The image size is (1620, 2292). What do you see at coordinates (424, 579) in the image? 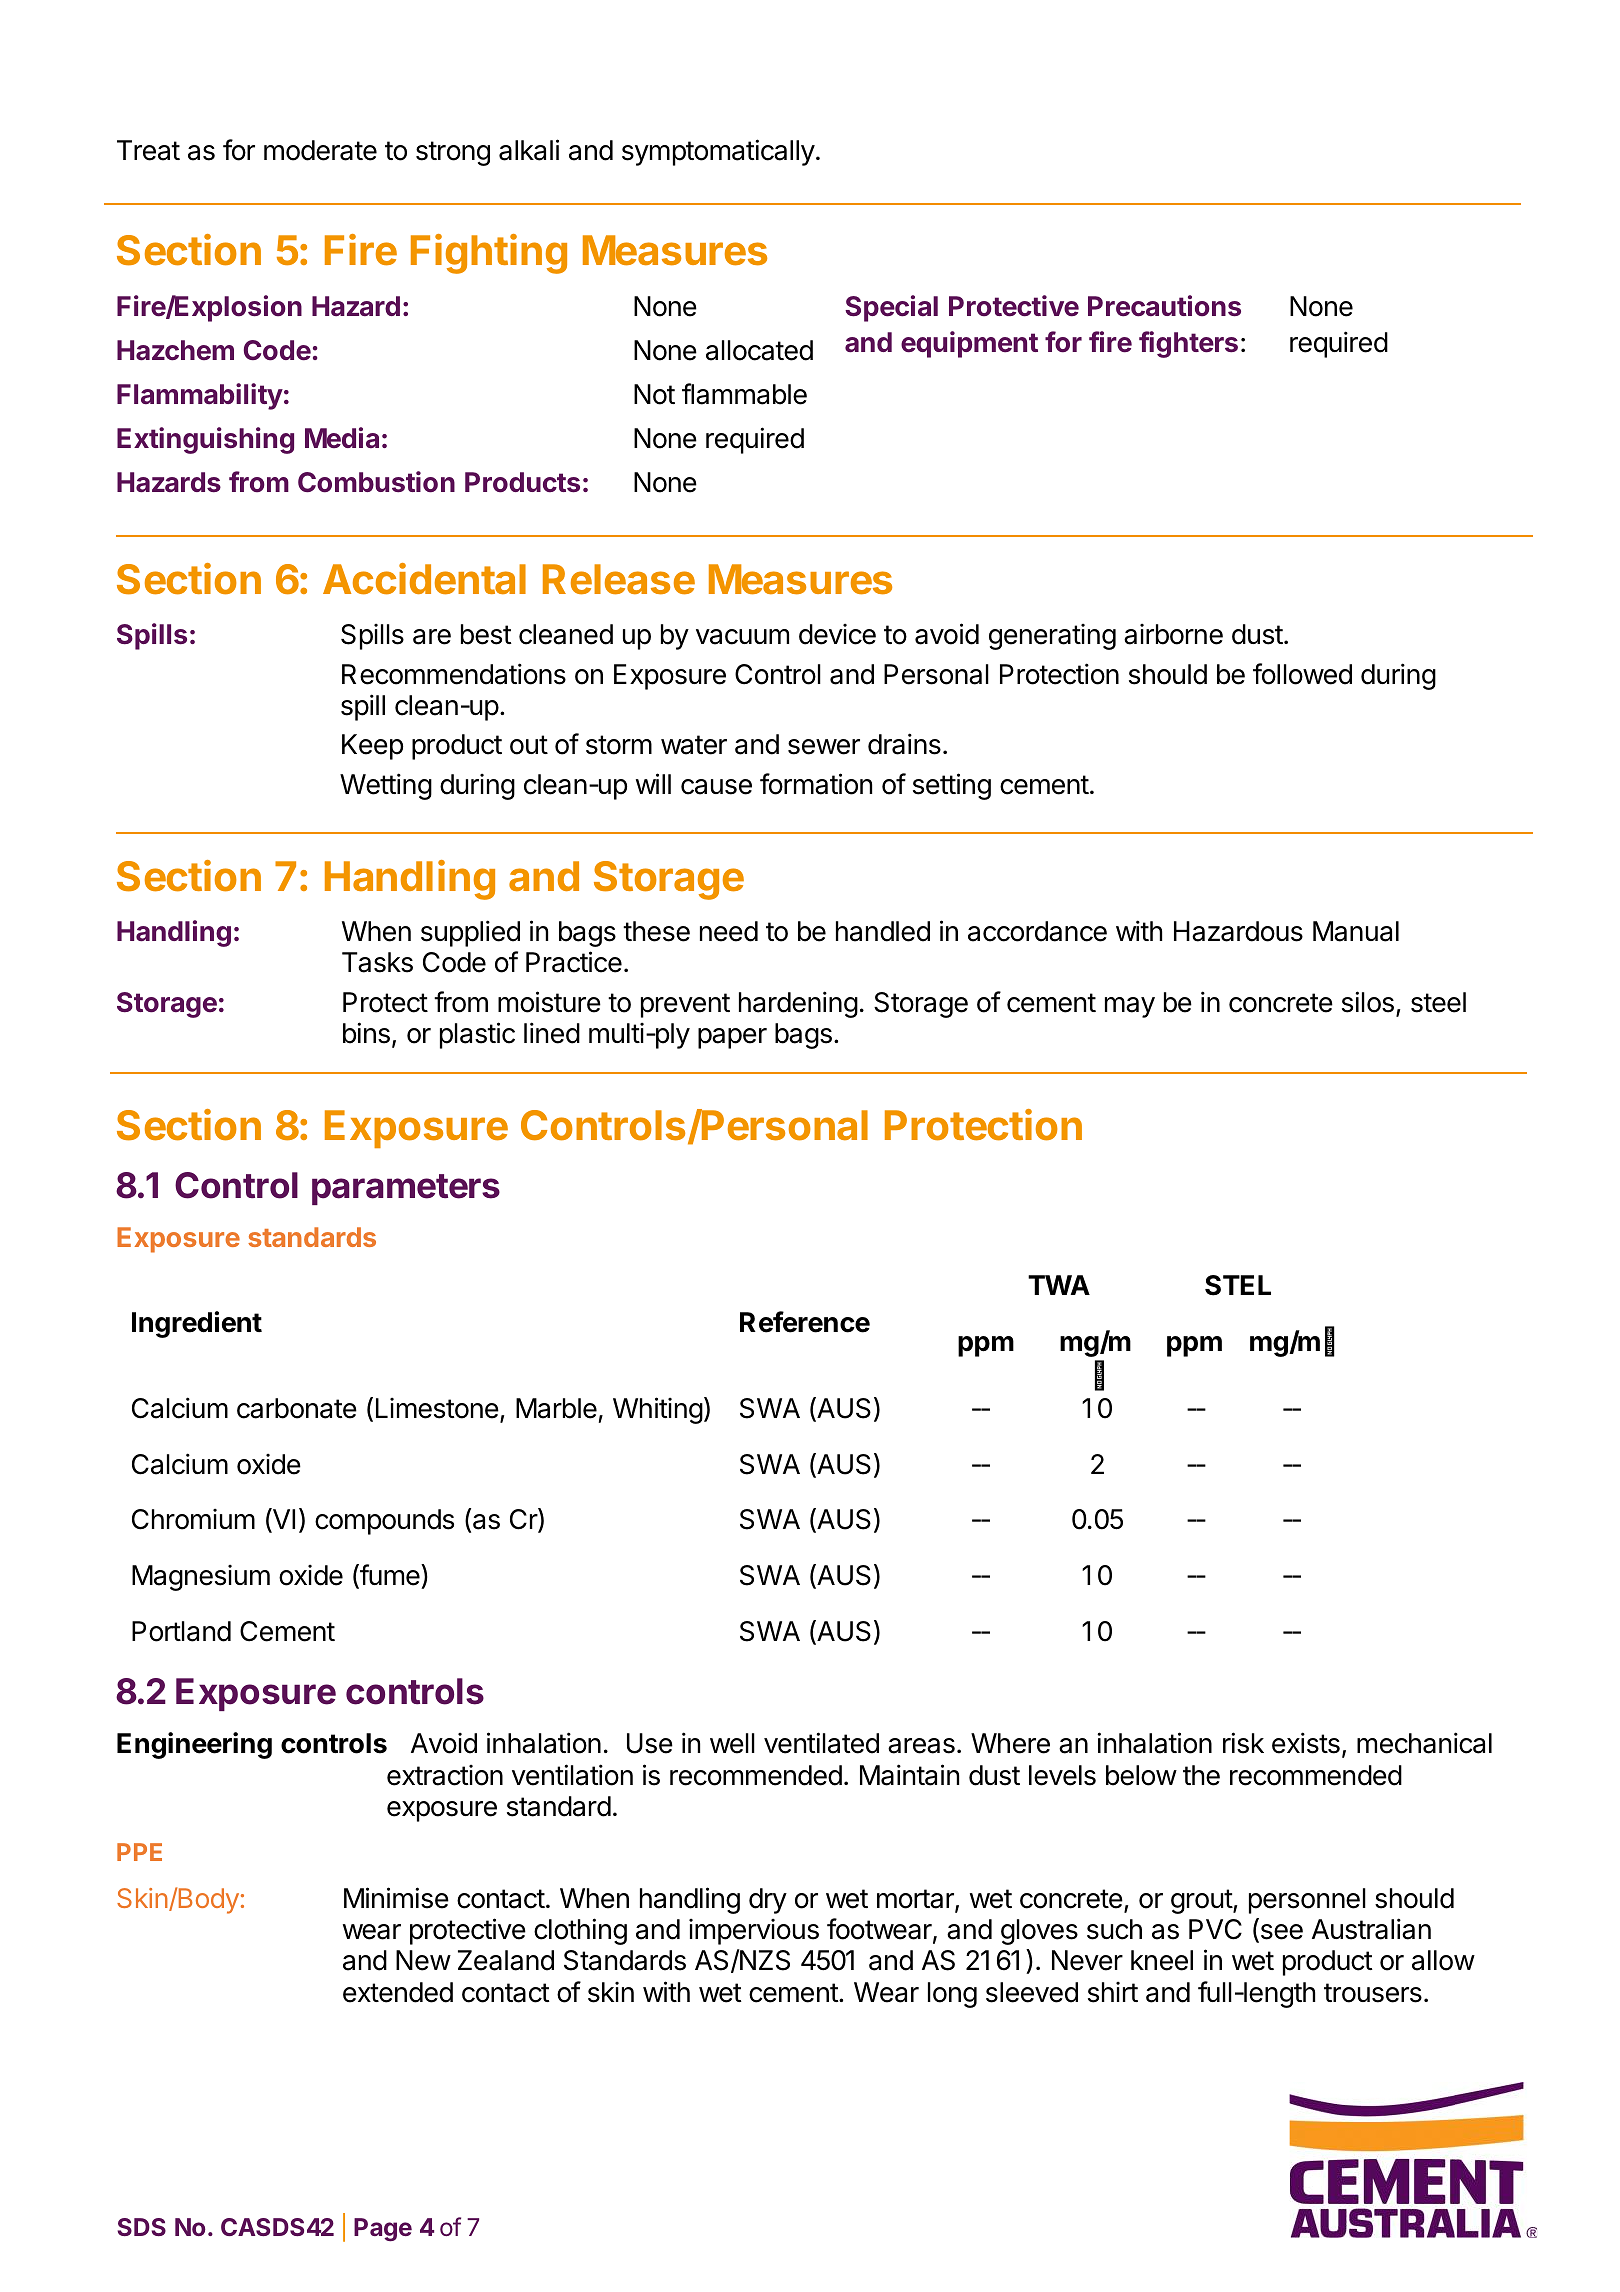
I see `Accidental` at bounding box center [424, 579].
